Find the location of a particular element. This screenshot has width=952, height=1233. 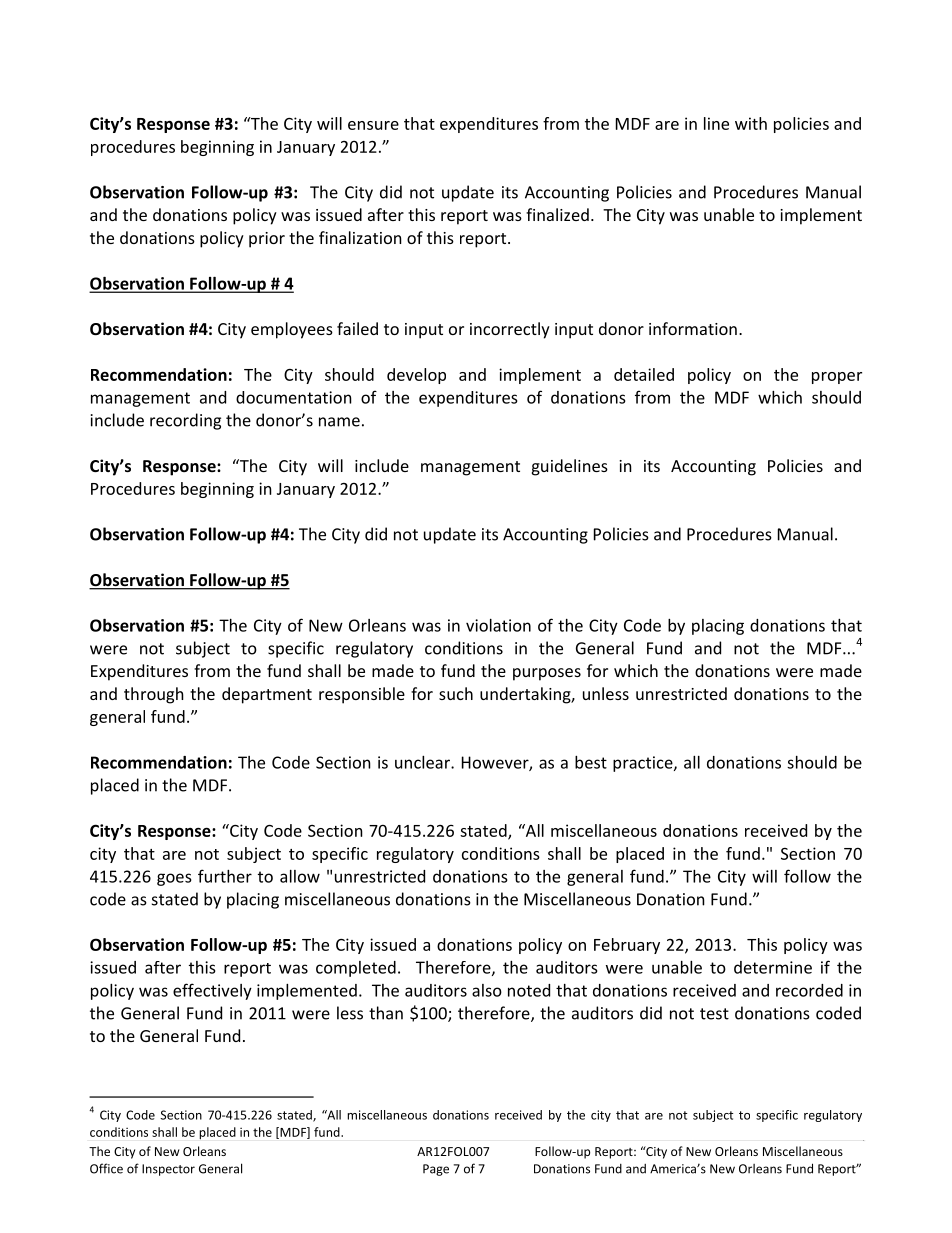

Page is located at coordinates (436, 1170).
